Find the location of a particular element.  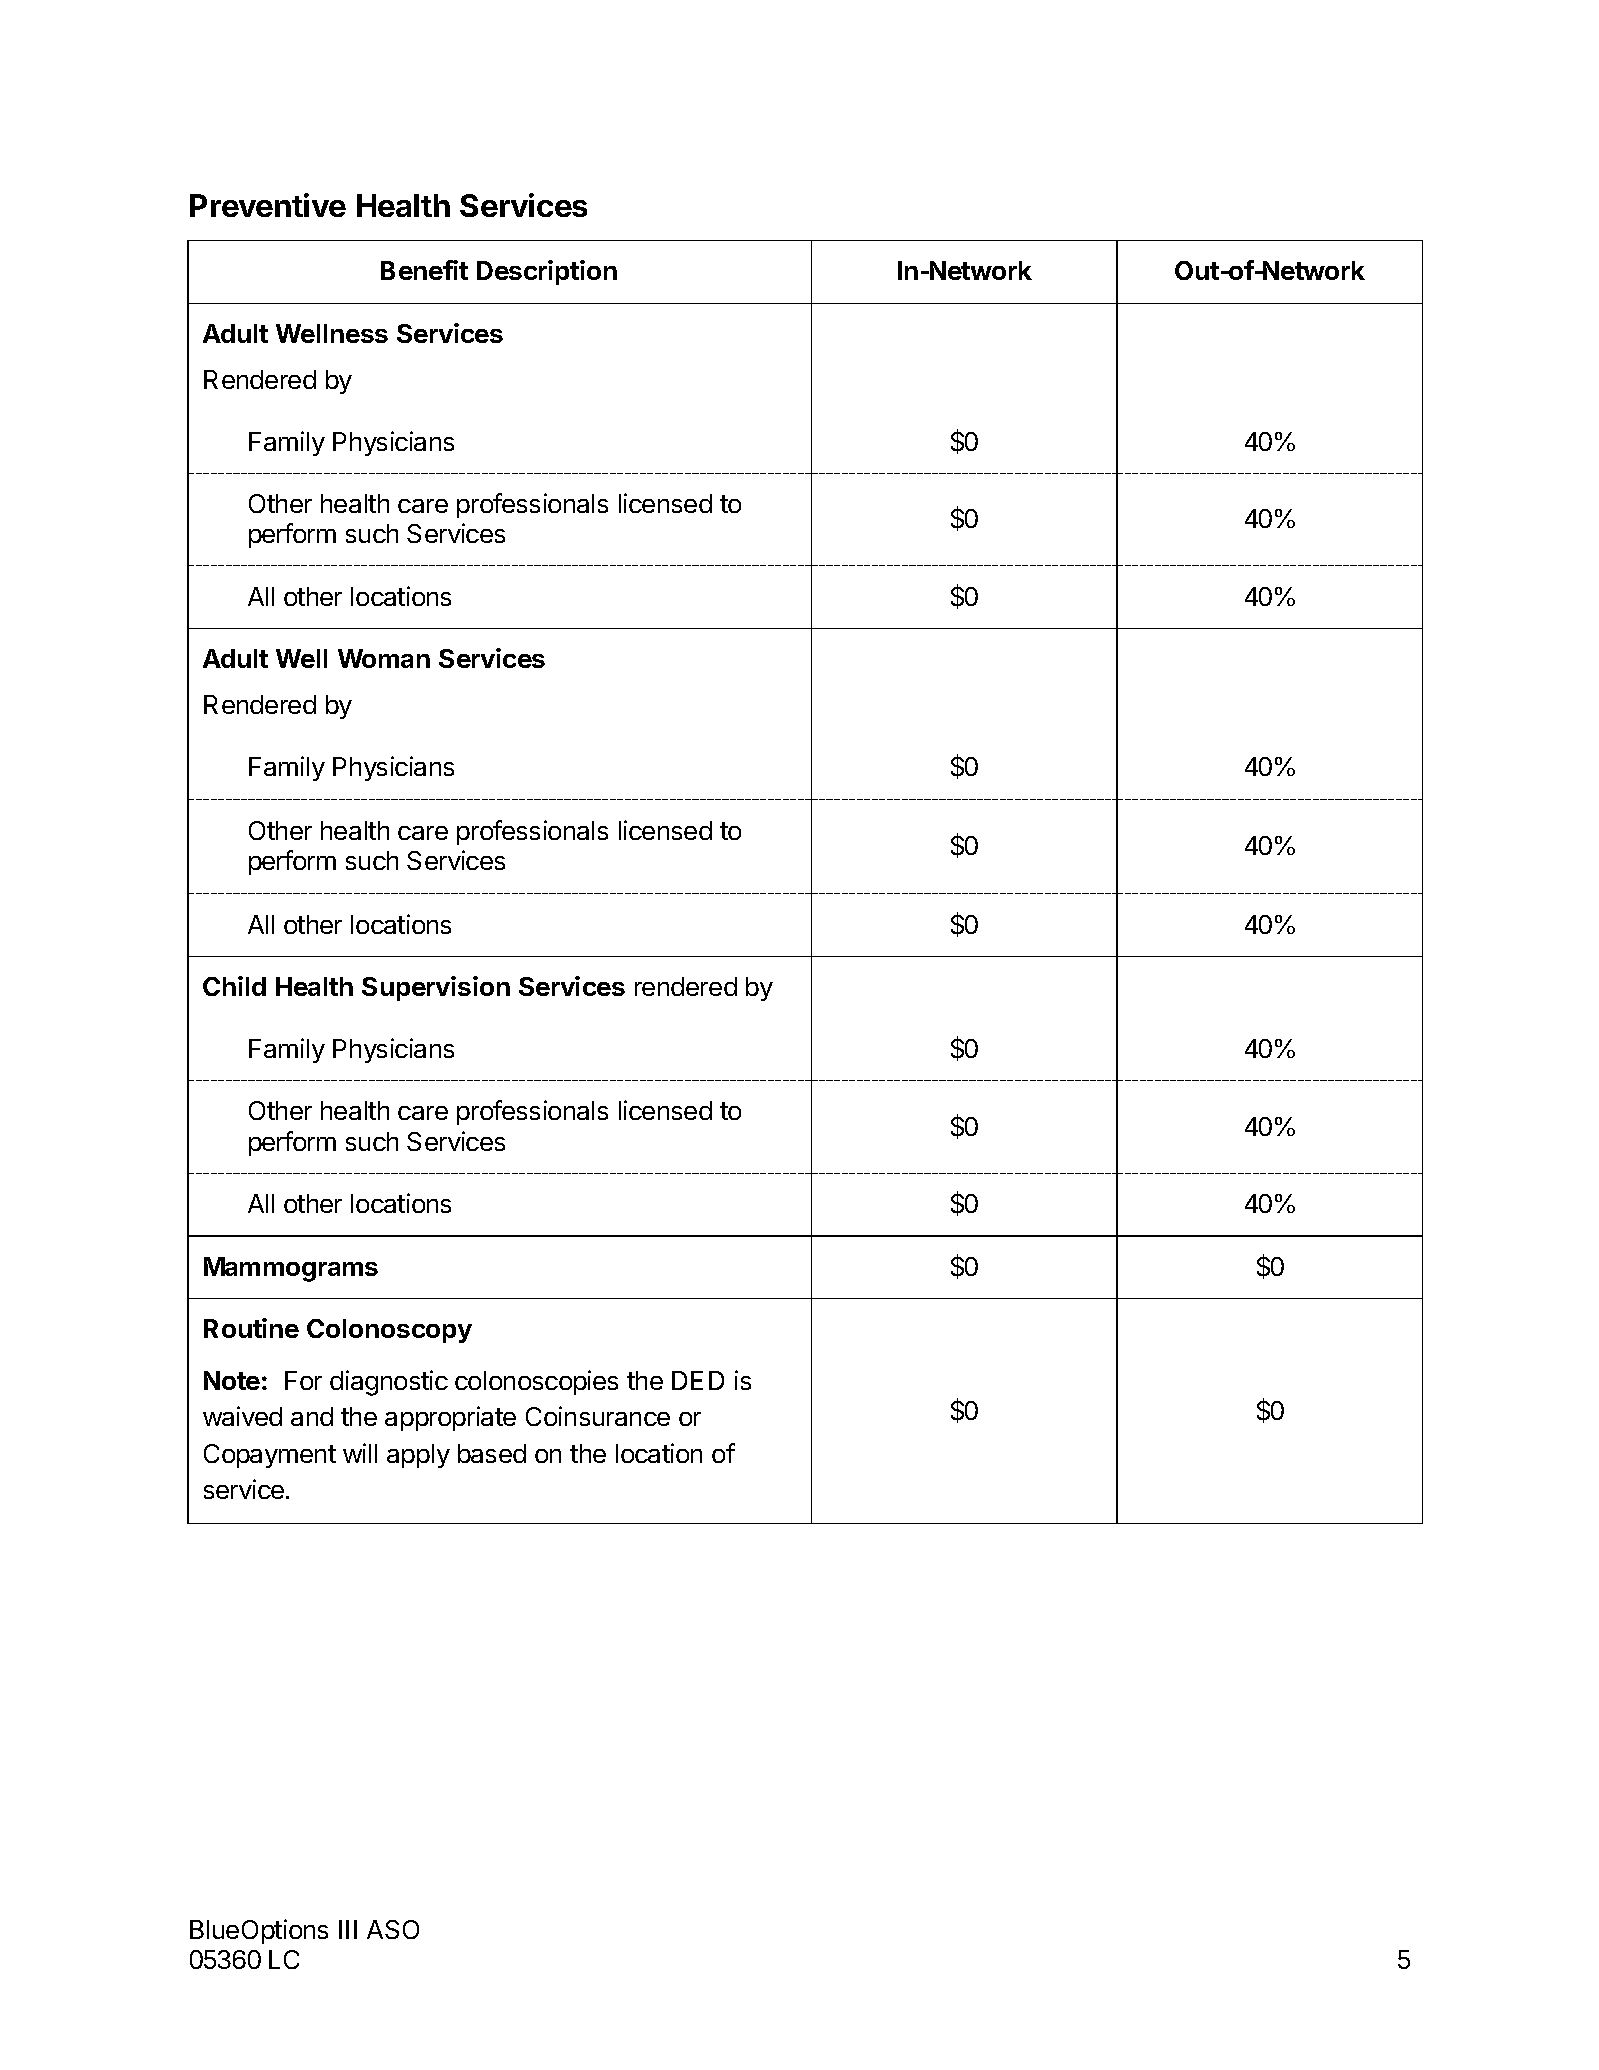

Description is located at coordinates (547, 272).
